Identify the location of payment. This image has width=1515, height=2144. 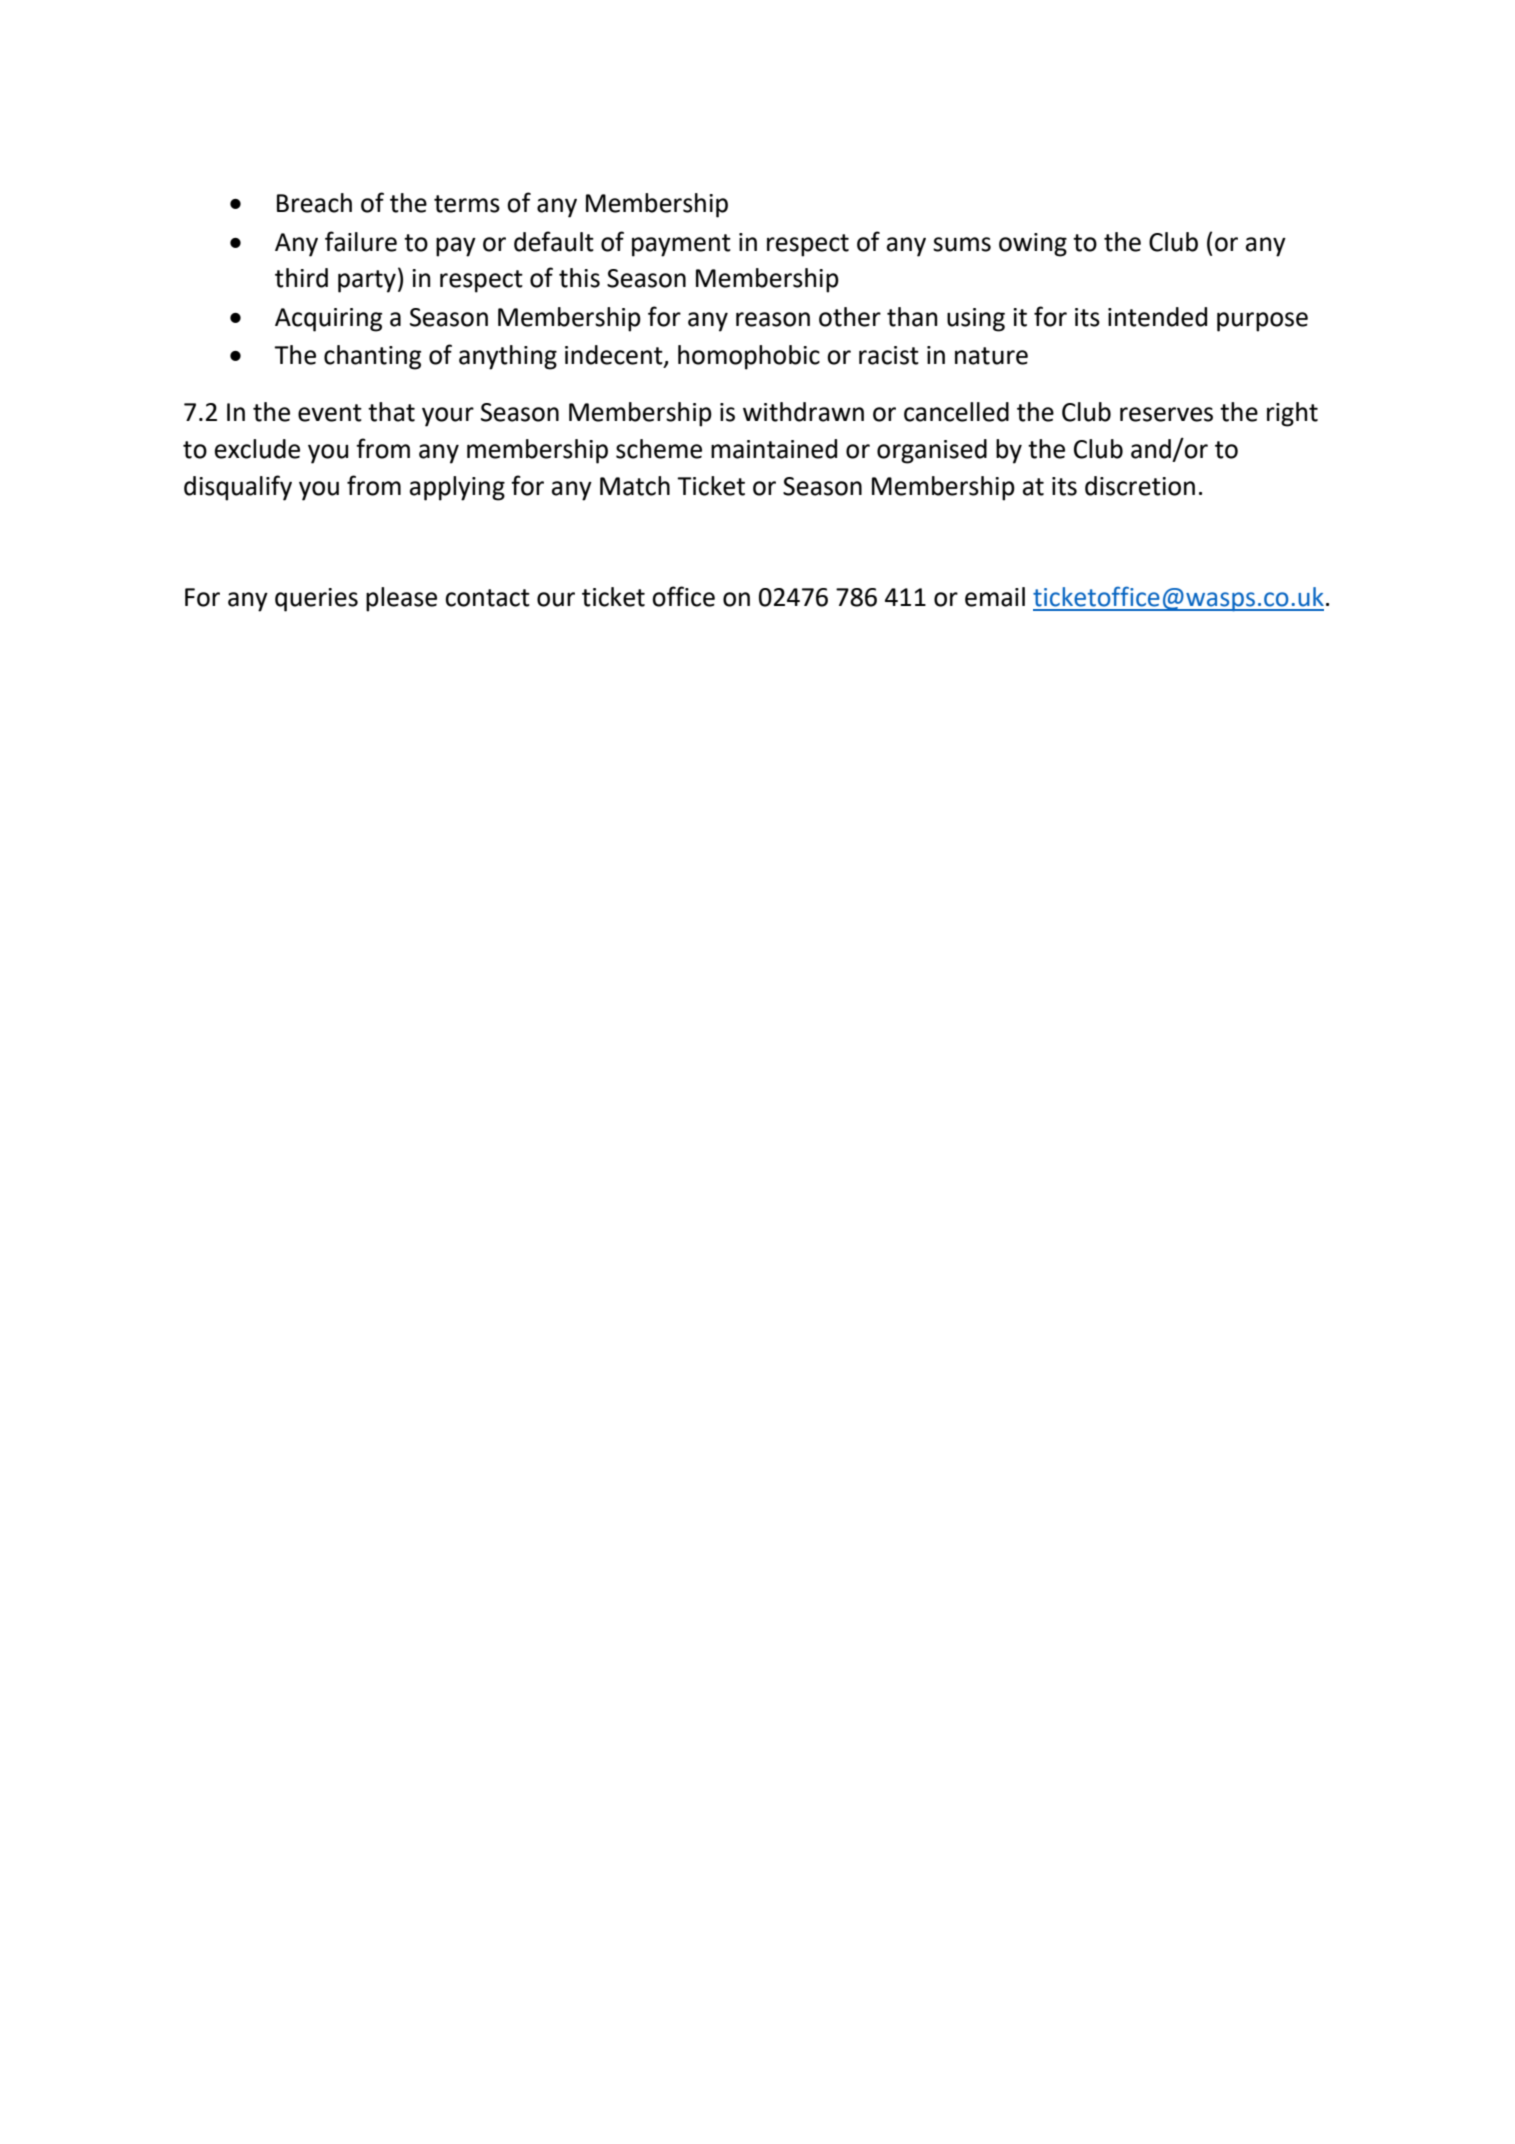
(681, 245).
